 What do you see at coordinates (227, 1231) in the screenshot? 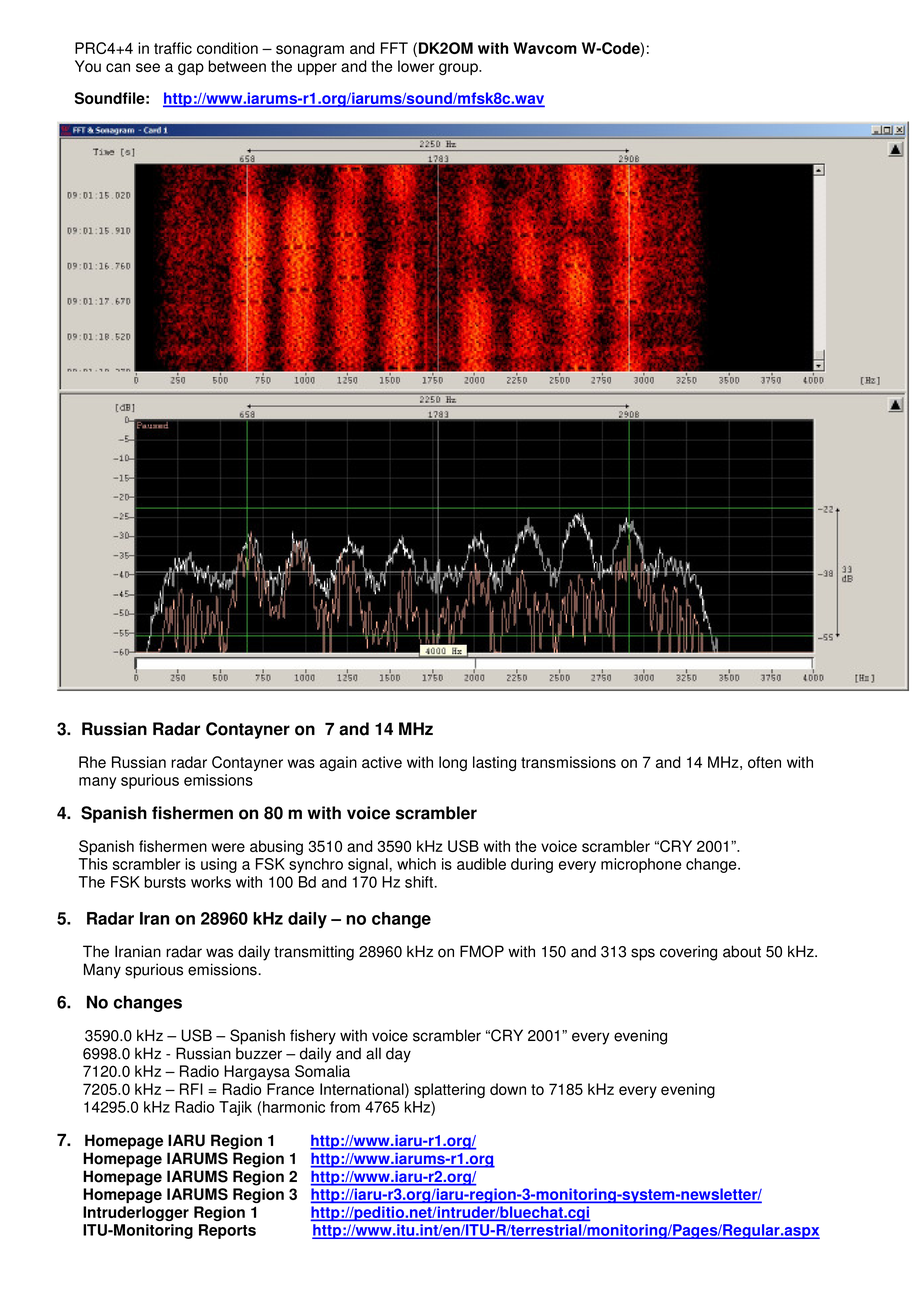
I see `Reports` at bounding box center [227, 1231].
